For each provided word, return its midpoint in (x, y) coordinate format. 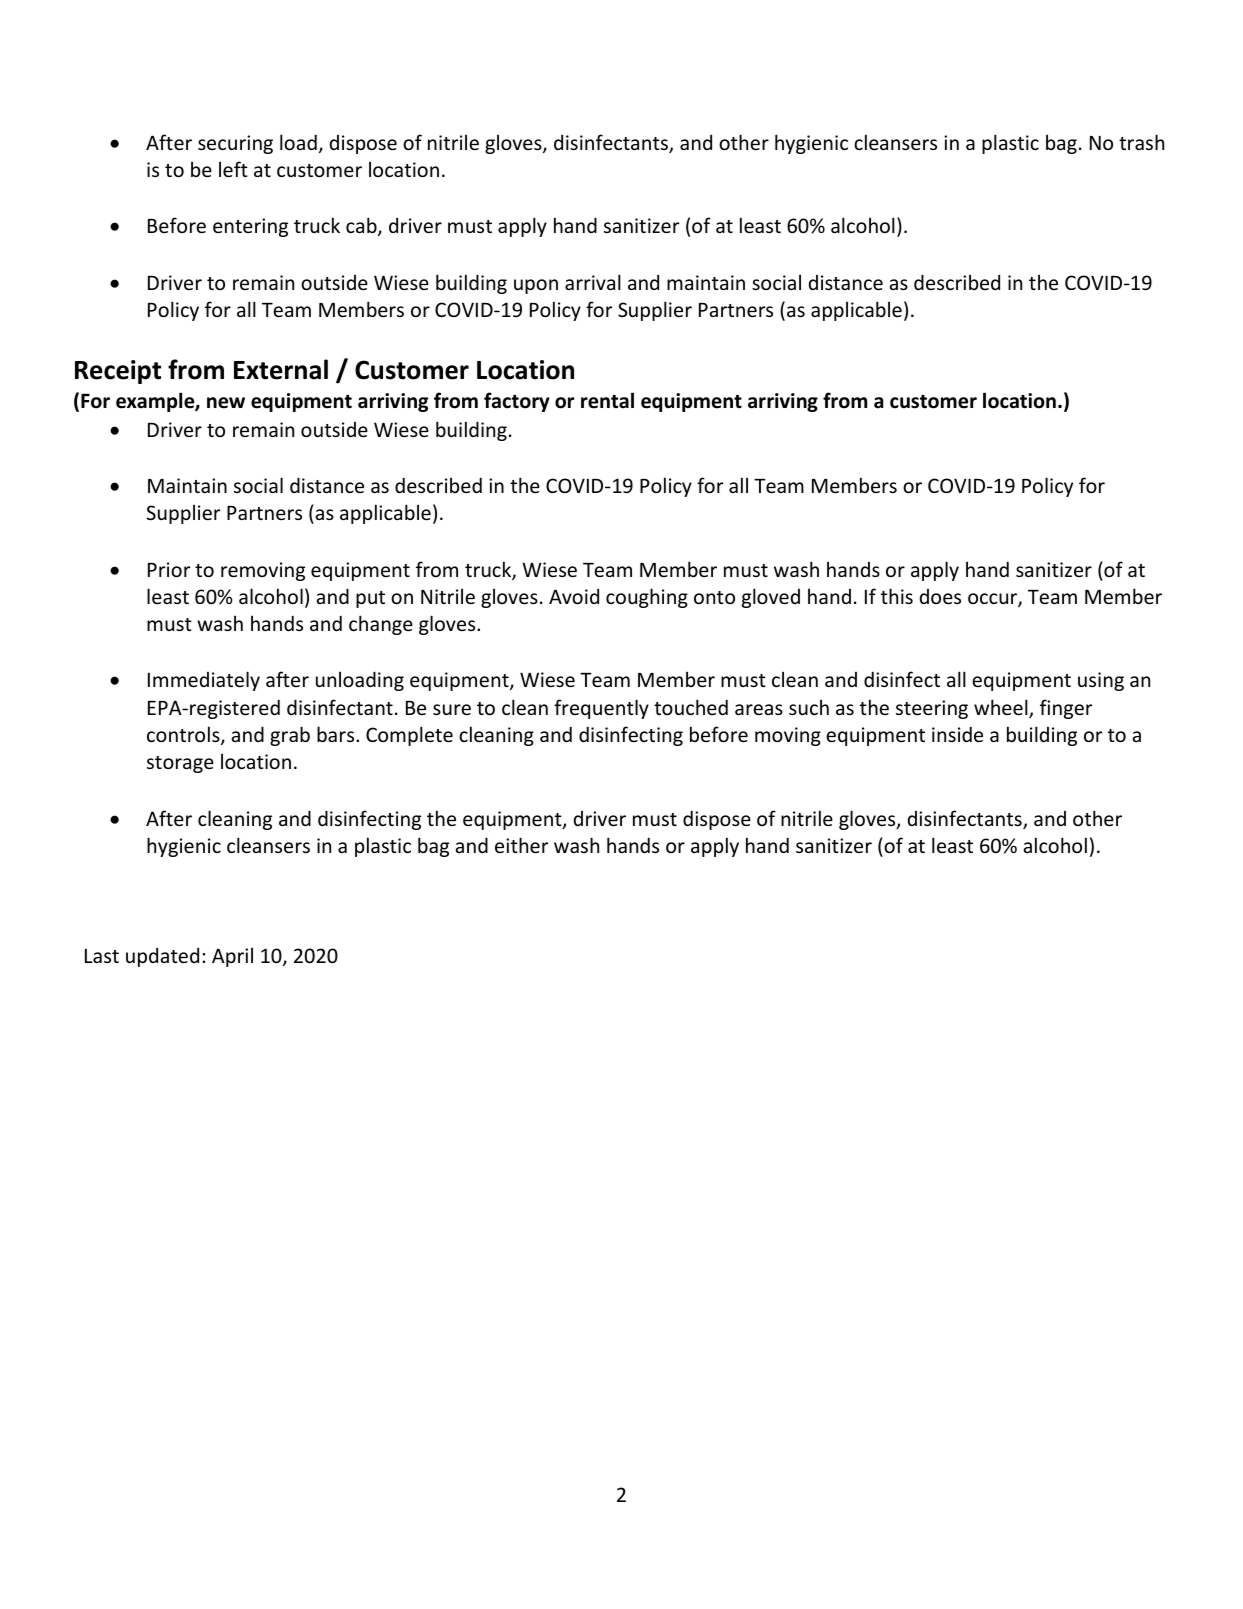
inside (957, 734)
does (940, 596)
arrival (593, 282)
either (521, 845)
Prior (169, 569)
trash (1141, 142)
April (232, 957)
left (233, 169)
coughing (647, 598)
